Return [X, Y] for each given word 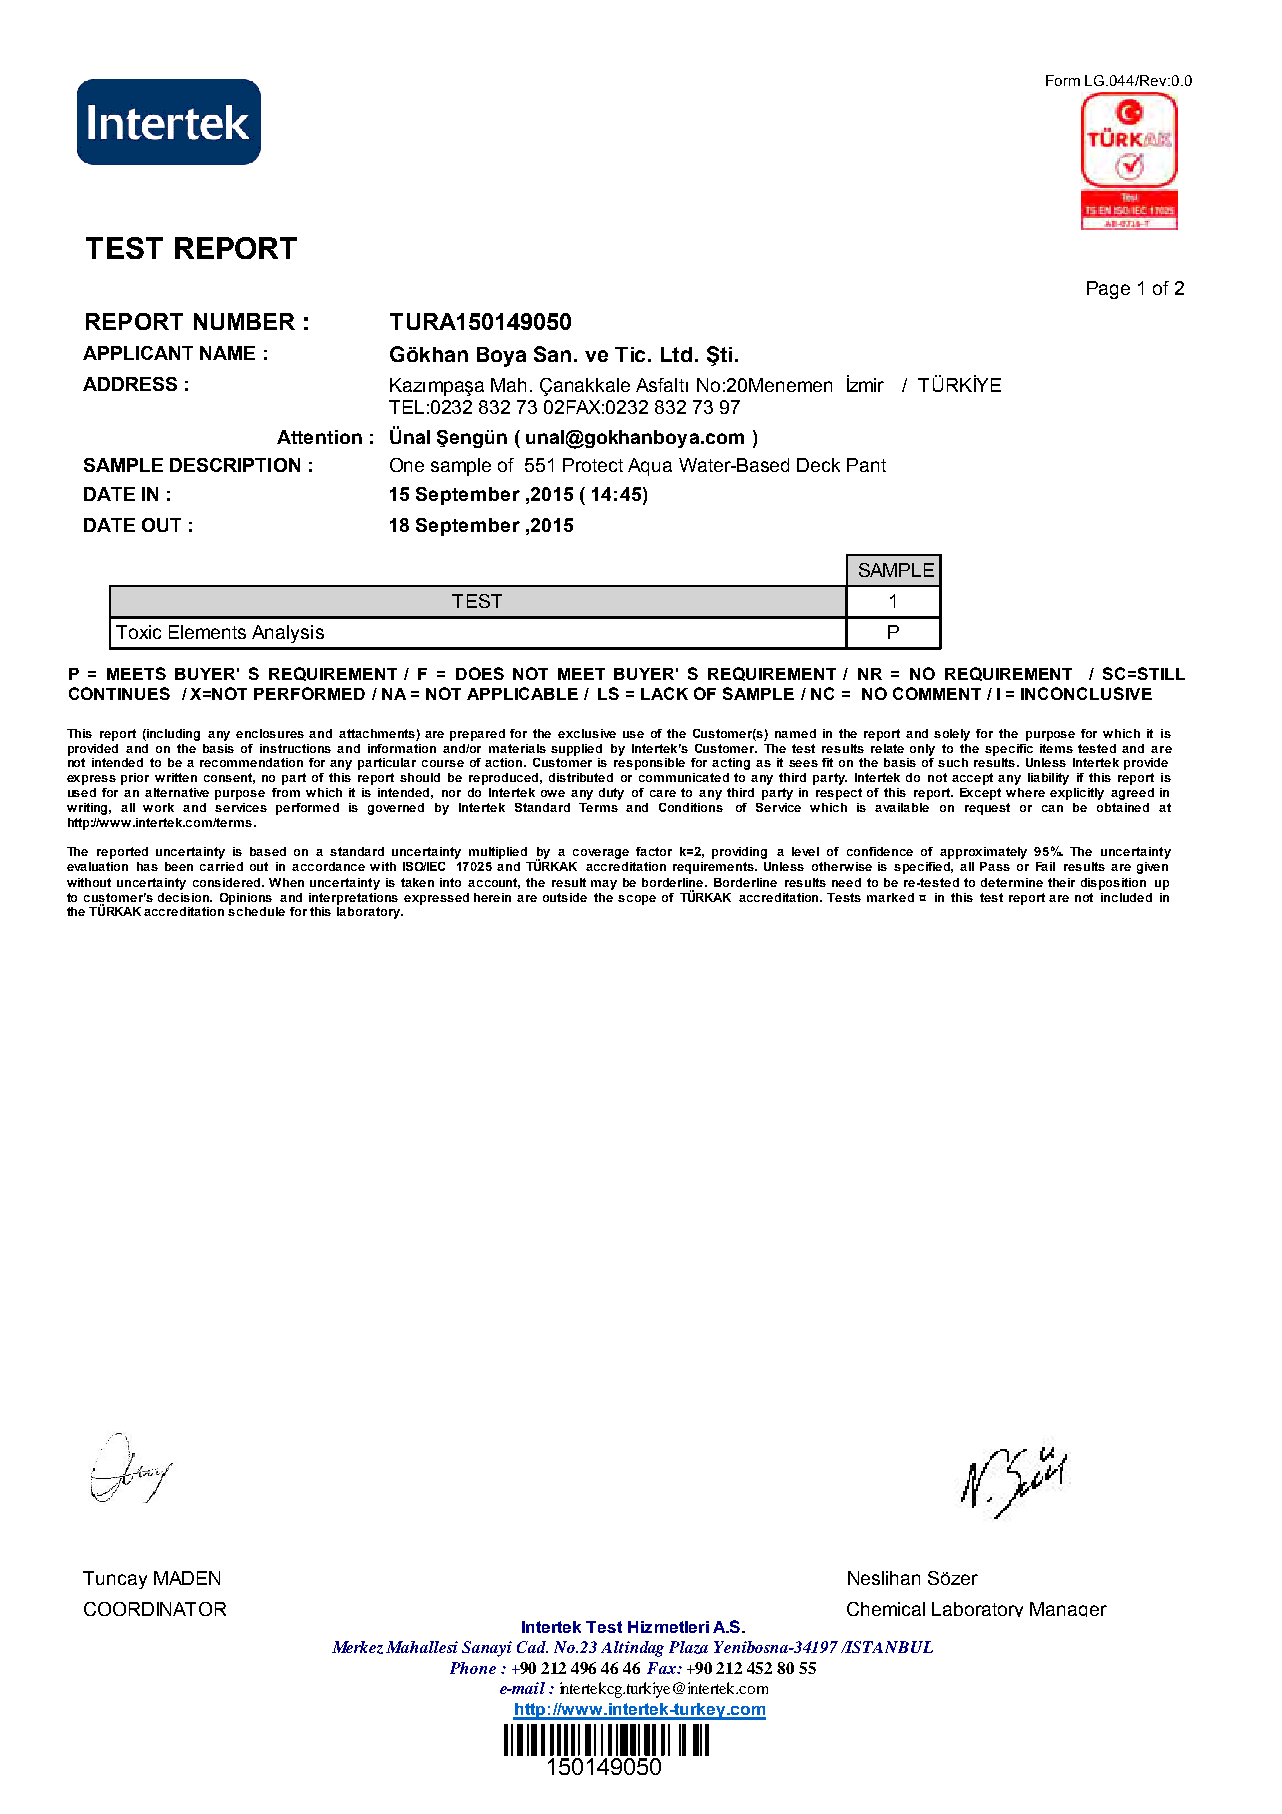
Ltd [676, 354]
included [1126, 897]
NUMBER [244, 321]
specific [1009, 750]
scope [637, 900]
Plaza [688, 1647]
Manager [1068, 1609]
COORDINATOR [155, 1609]
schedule [256, 910]
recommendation [251, 762]
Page [1108, 290]
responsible [649, 762]
